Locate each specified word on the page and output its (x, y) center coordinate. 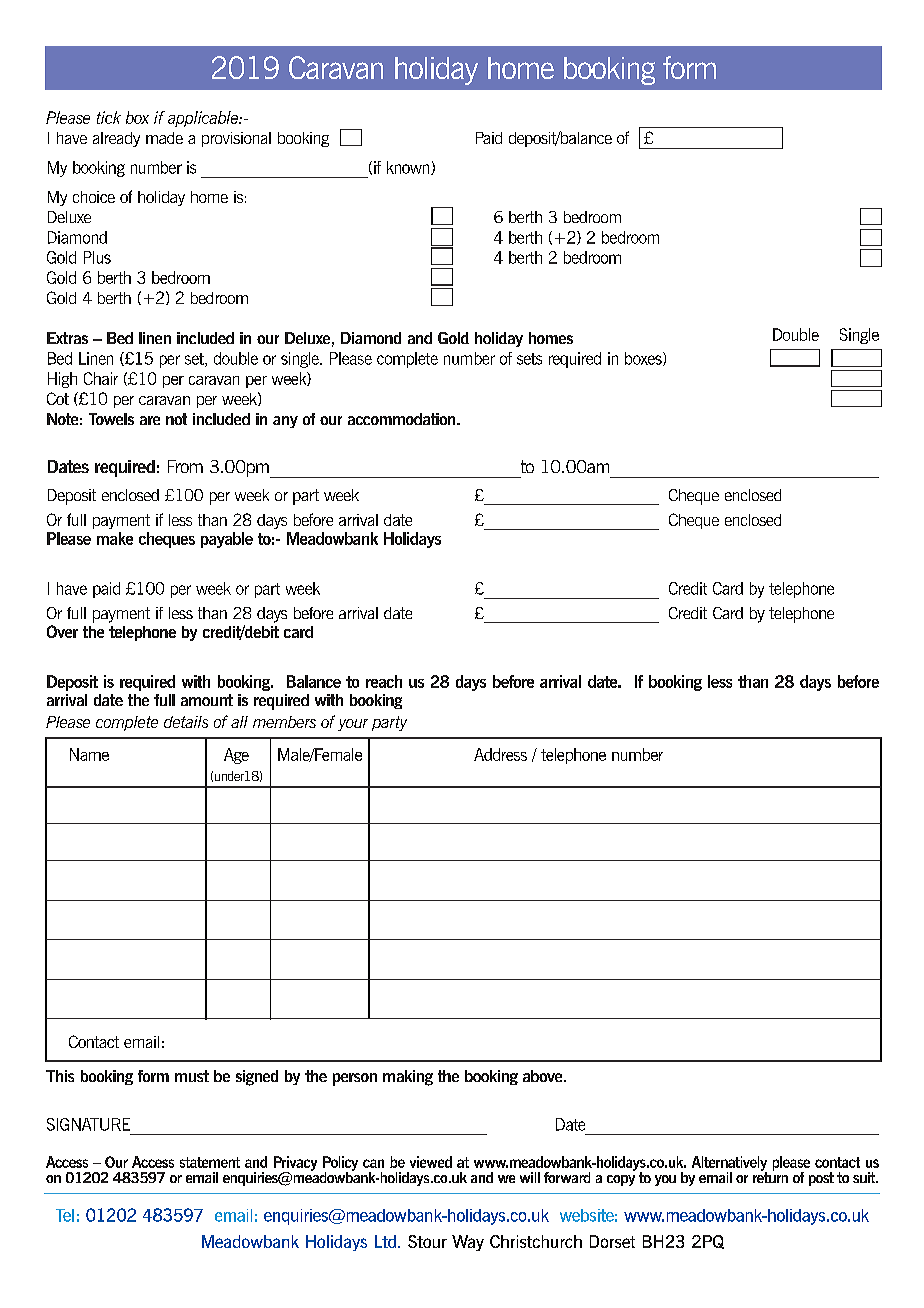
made (164, 138)
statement (210, 1162)
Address (500, 754)
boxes (644, 359)
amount (207, 700)
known (409, 168)
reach (384, 681)
